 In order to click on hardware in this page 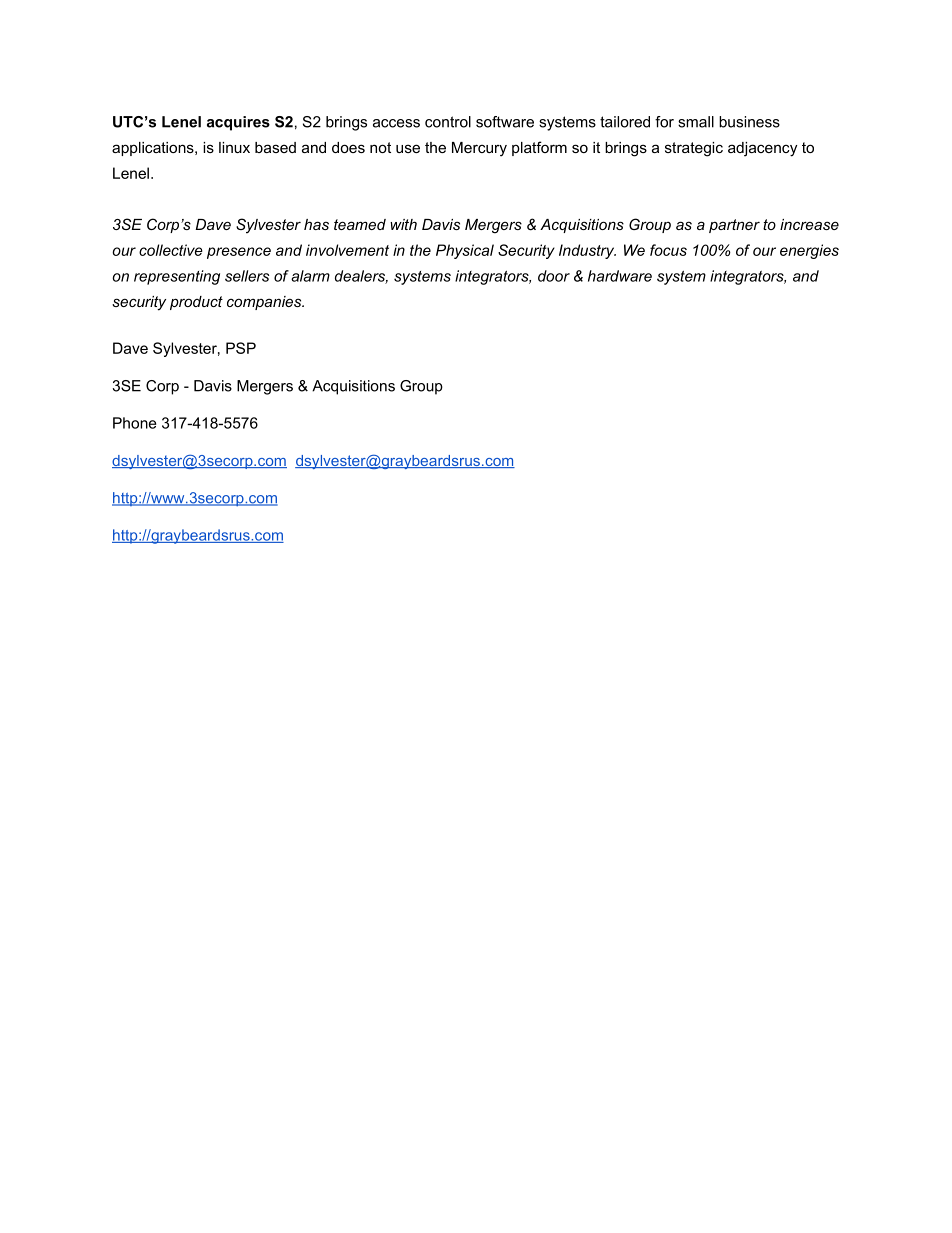, I will do `click(620, 276)`.
